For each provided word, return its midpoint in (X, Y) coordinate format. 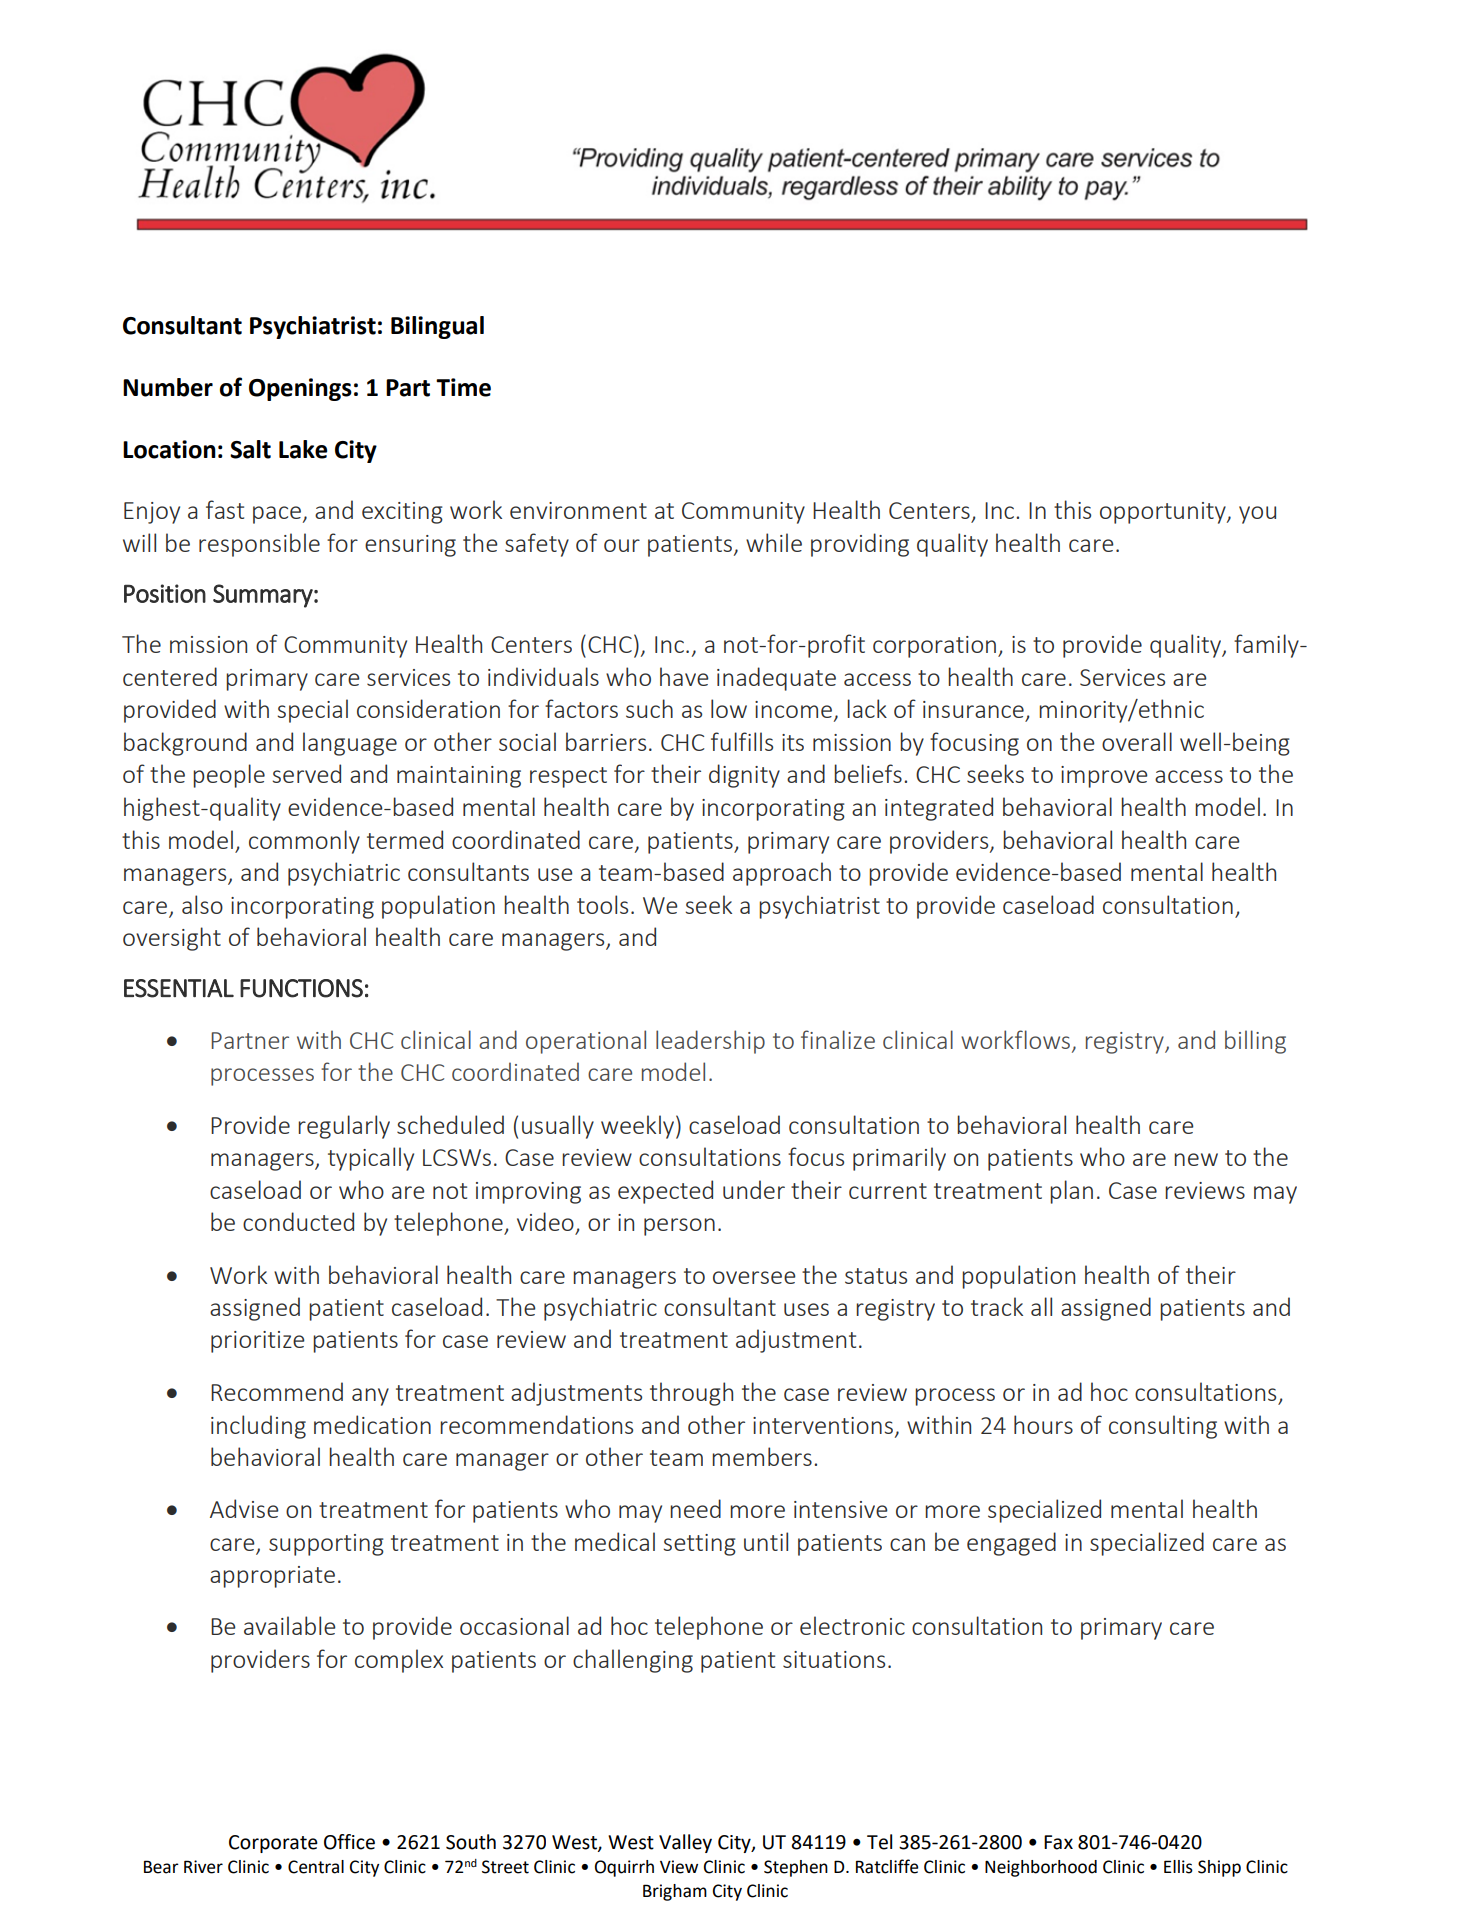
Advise (244, 1508)
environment (578, 510)
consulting (1163, 1427)
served (306, 773)
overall (1137, 741)
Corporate (273, 1844)
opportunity (1164, 513)
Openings (300, 389)
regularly (344, 1127)
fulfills (742, 741)
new (1196, 1159)
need (695, 1508)
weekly (637, 1127)
